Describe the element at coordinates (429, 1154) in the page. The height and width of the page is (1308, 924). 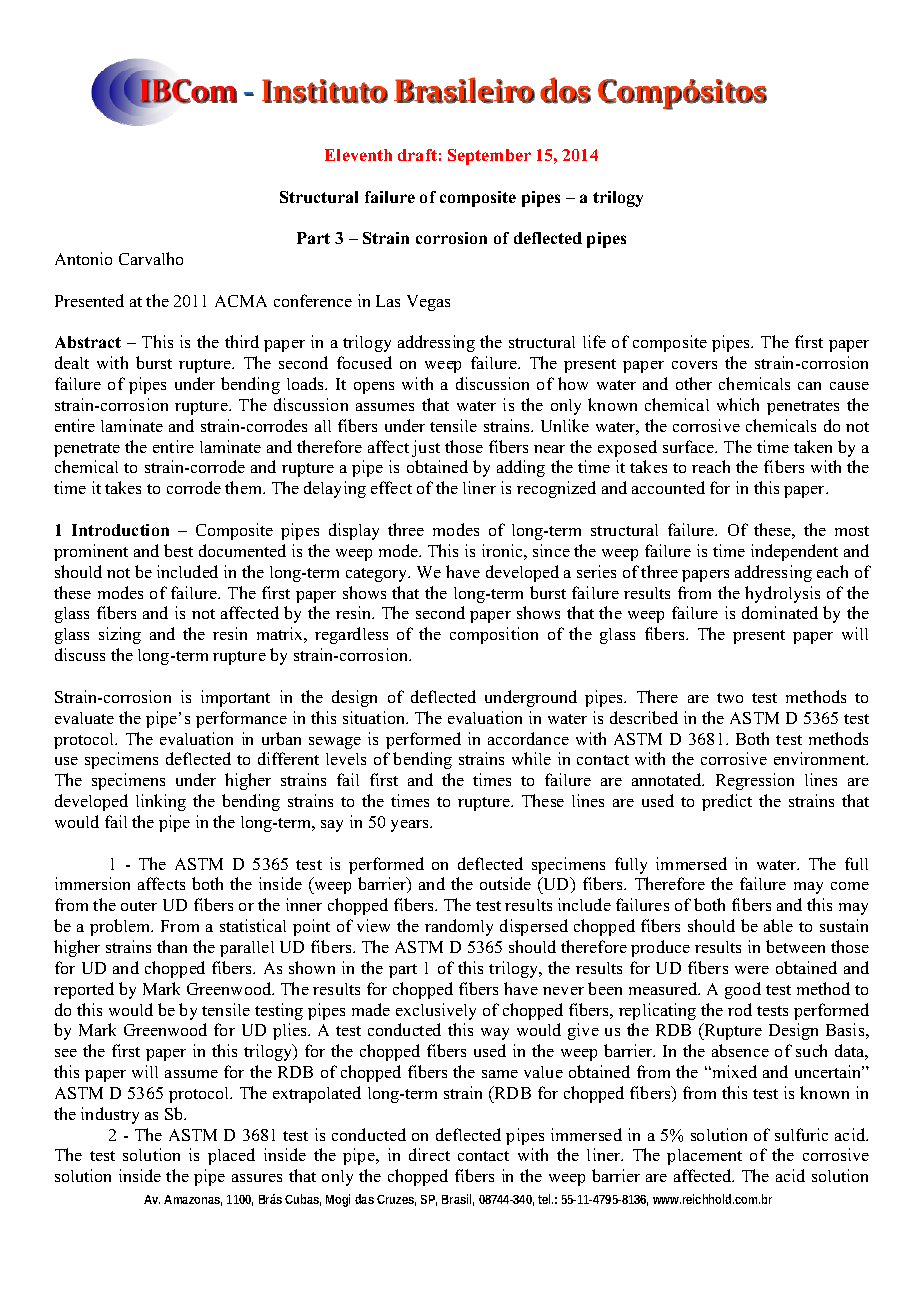
I see `direct` at that location.
